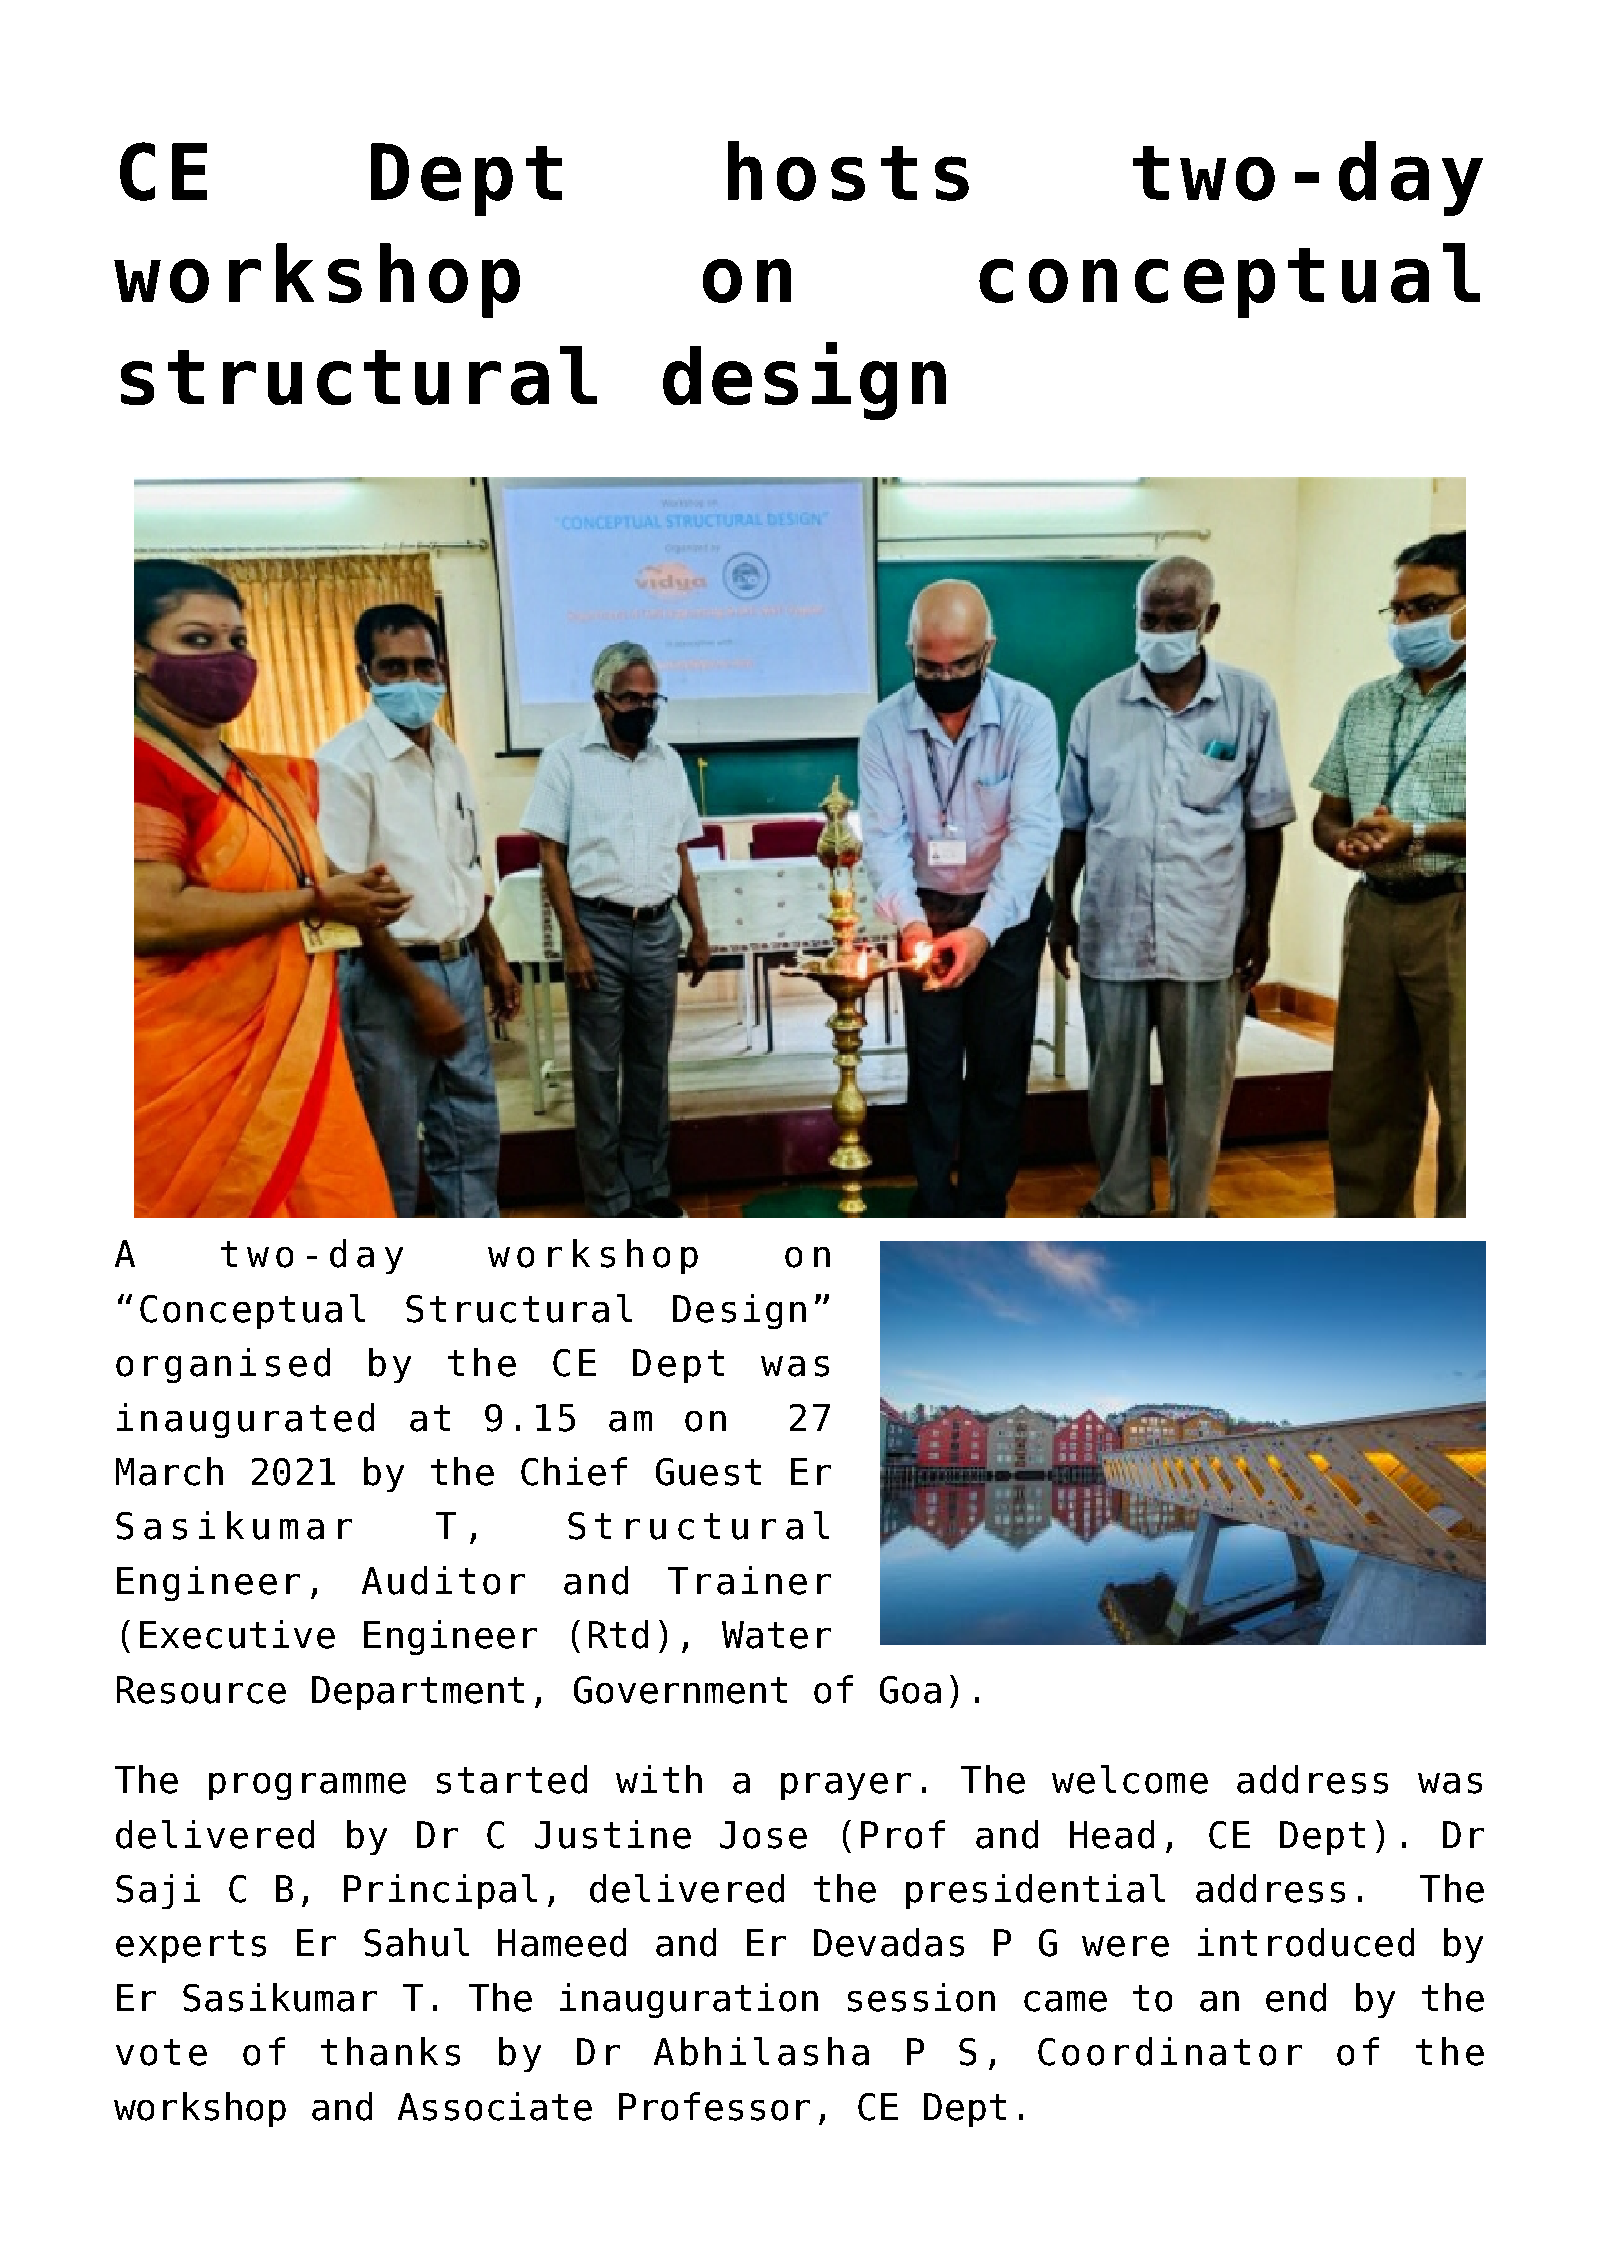 The height and width of the screenshot is (2262, 1600). Describe the element at coordinates (708, 1472) in the screenshot. I see `Guest` at that location.
